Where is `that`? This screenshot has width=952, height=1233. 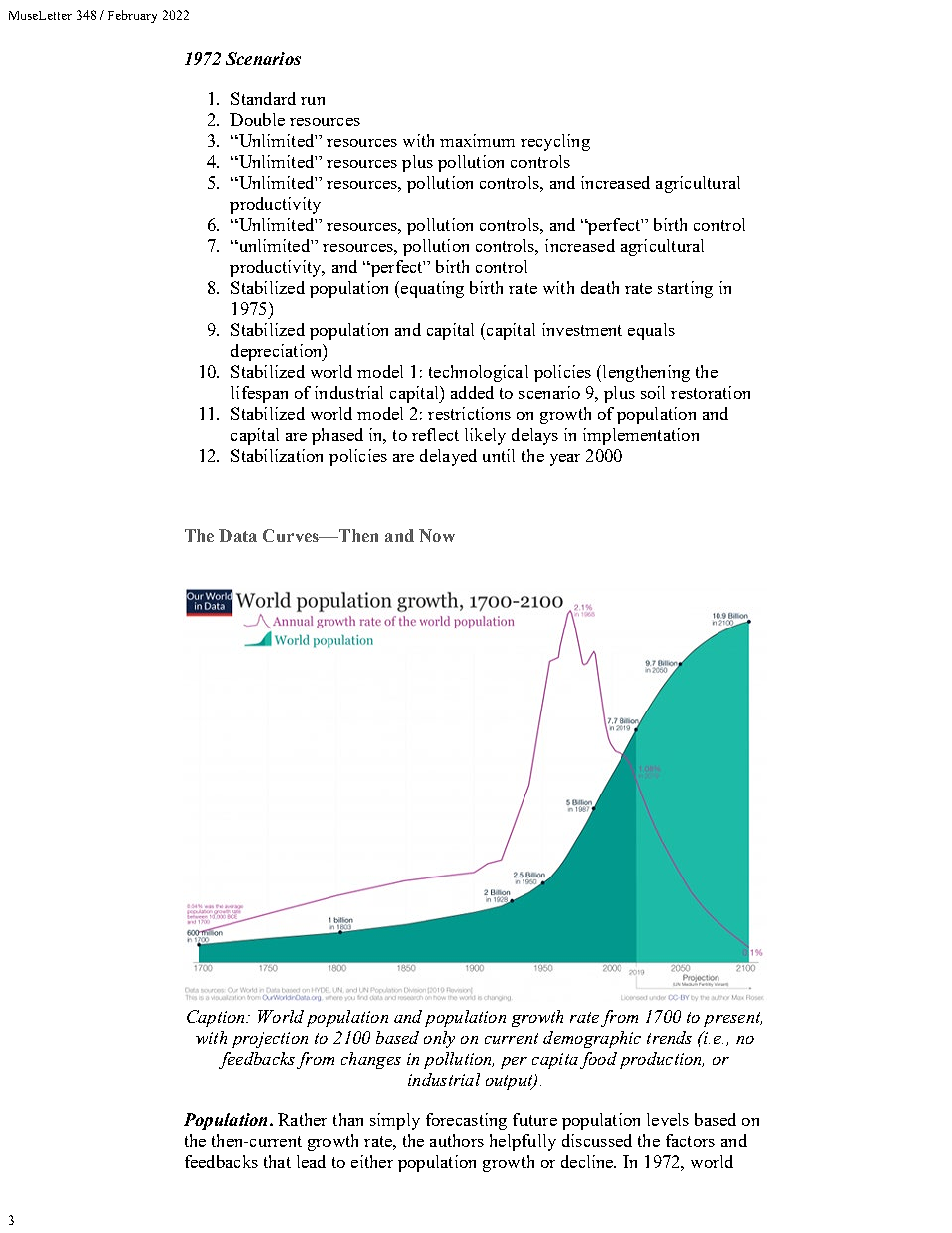 that is located at coordinates (277, 1161).
